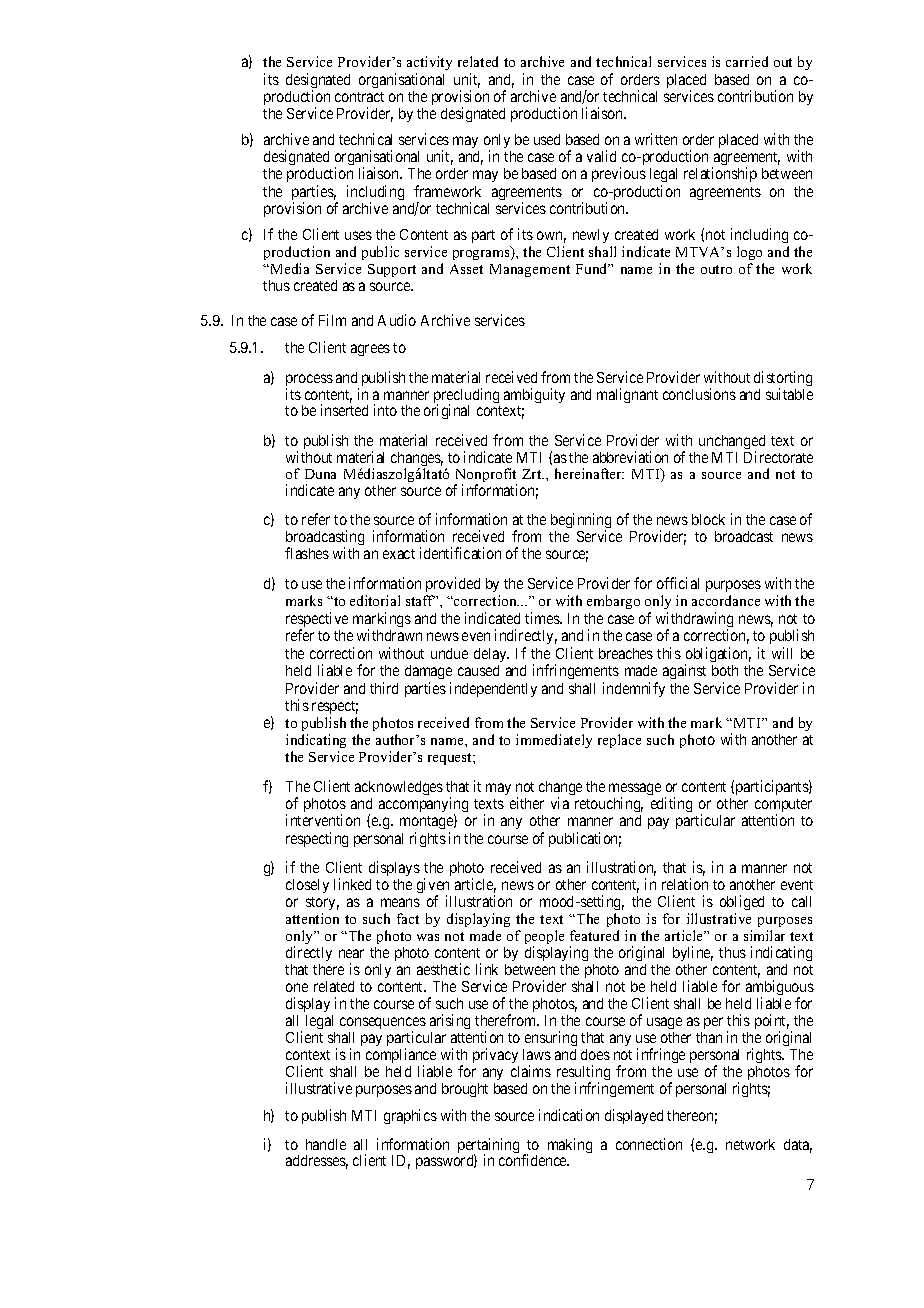 This screenshot has height=1308, width=924. Describe the element at coordinates (569, 1115) in the screenshot. I see `indication` at that location.
